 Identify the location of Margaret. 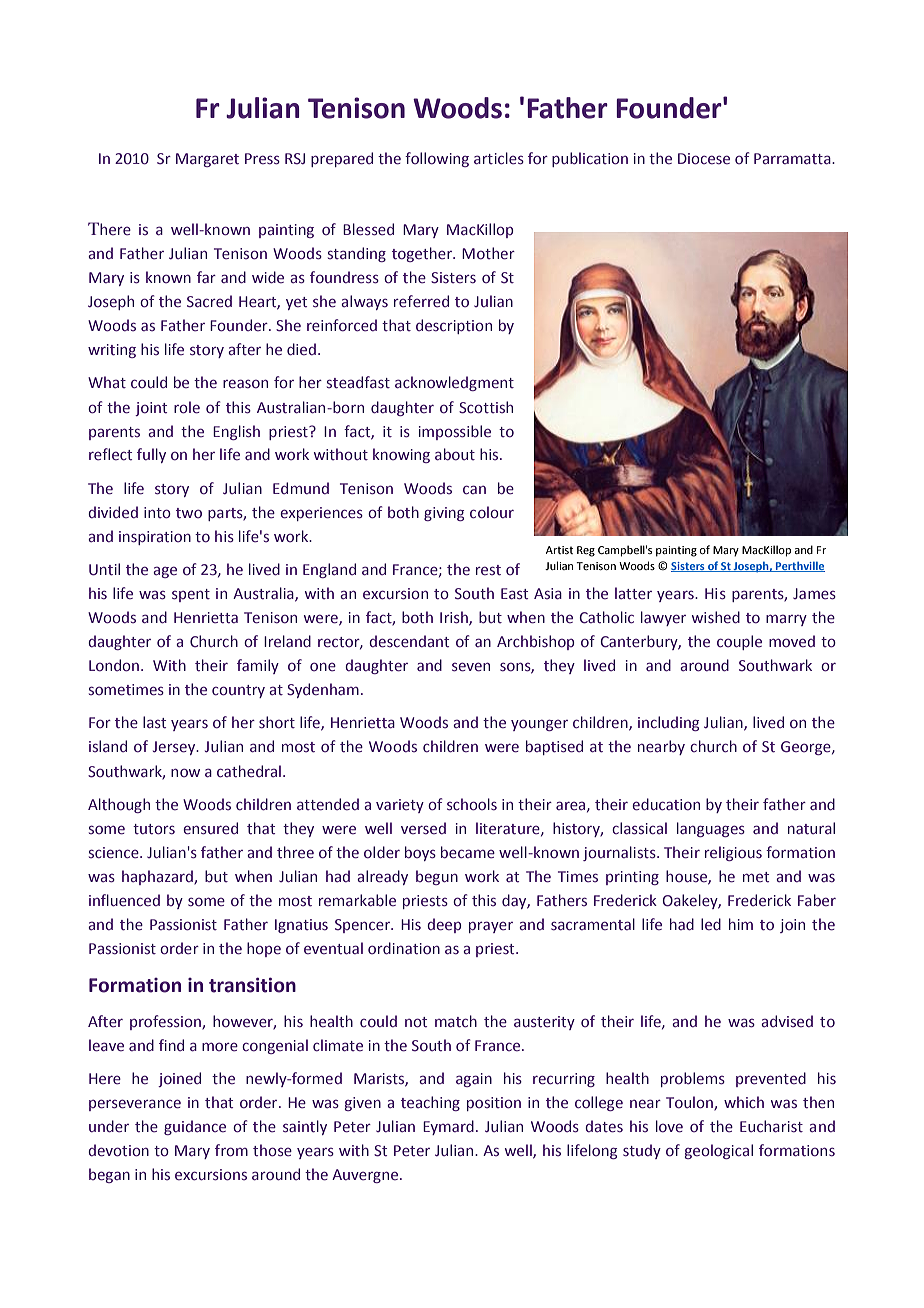
(207, 160).
